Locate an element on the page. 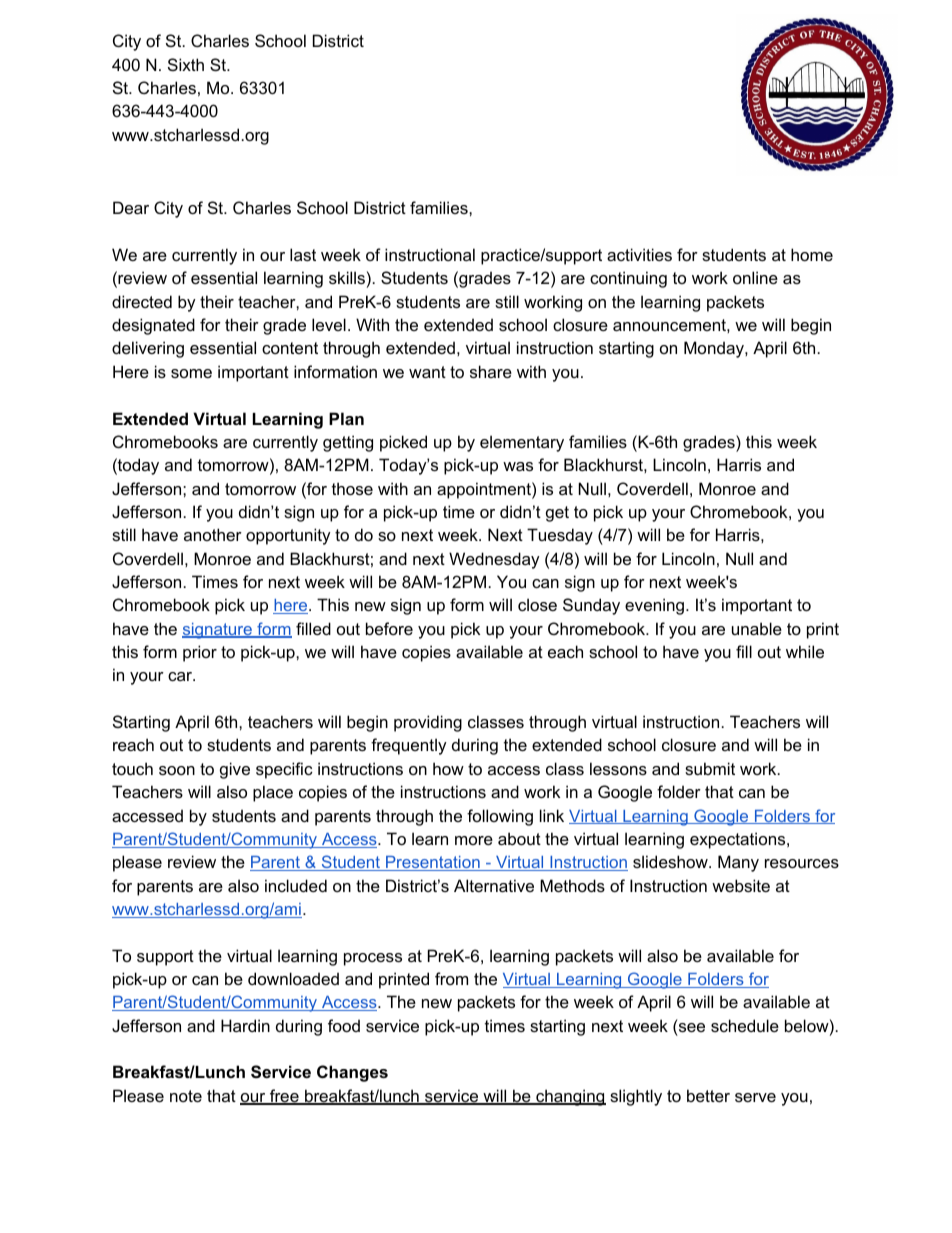  home is located at coordinates (812, 254).
